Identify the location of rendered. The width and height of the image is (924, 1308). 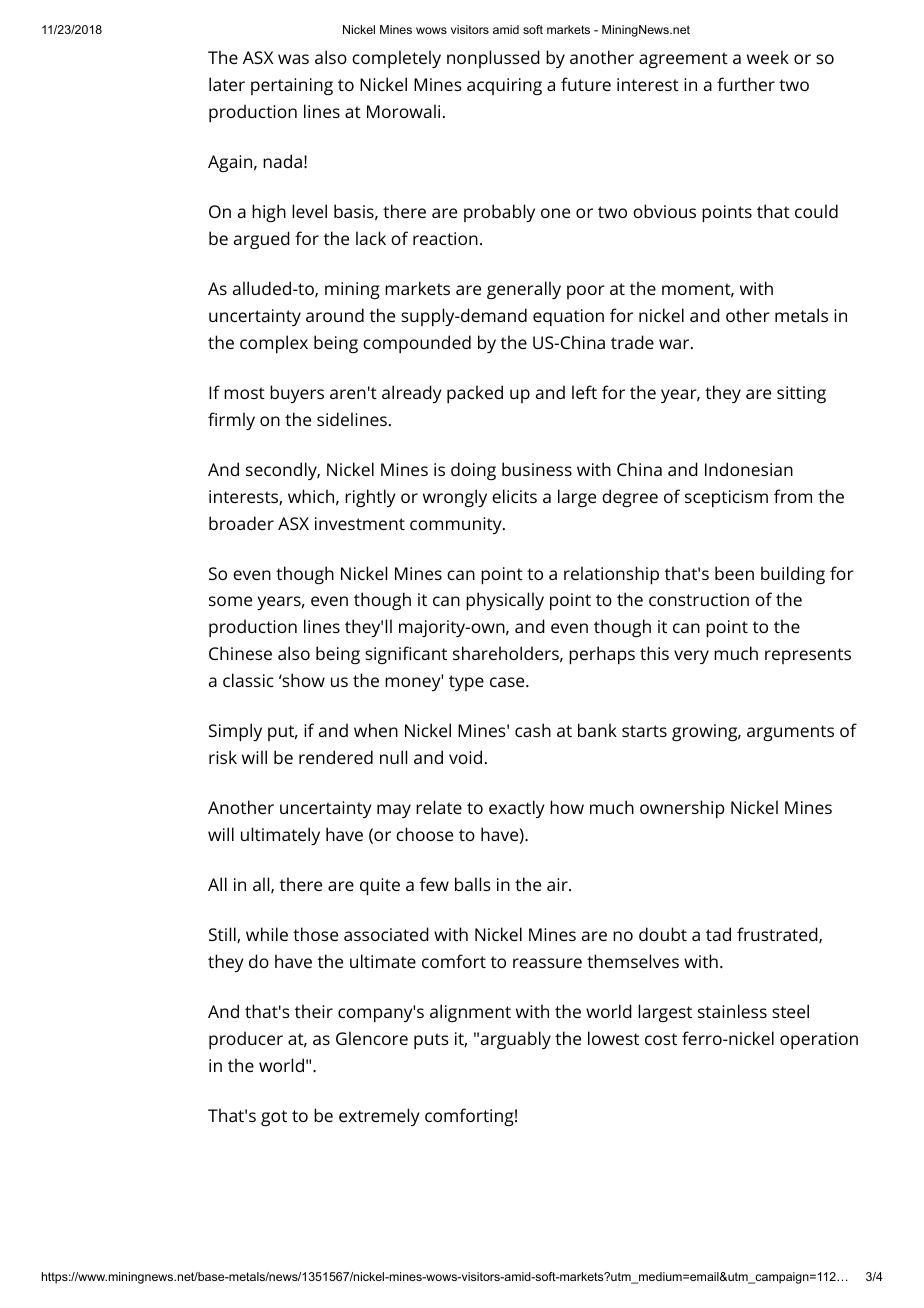
(336, 757).
